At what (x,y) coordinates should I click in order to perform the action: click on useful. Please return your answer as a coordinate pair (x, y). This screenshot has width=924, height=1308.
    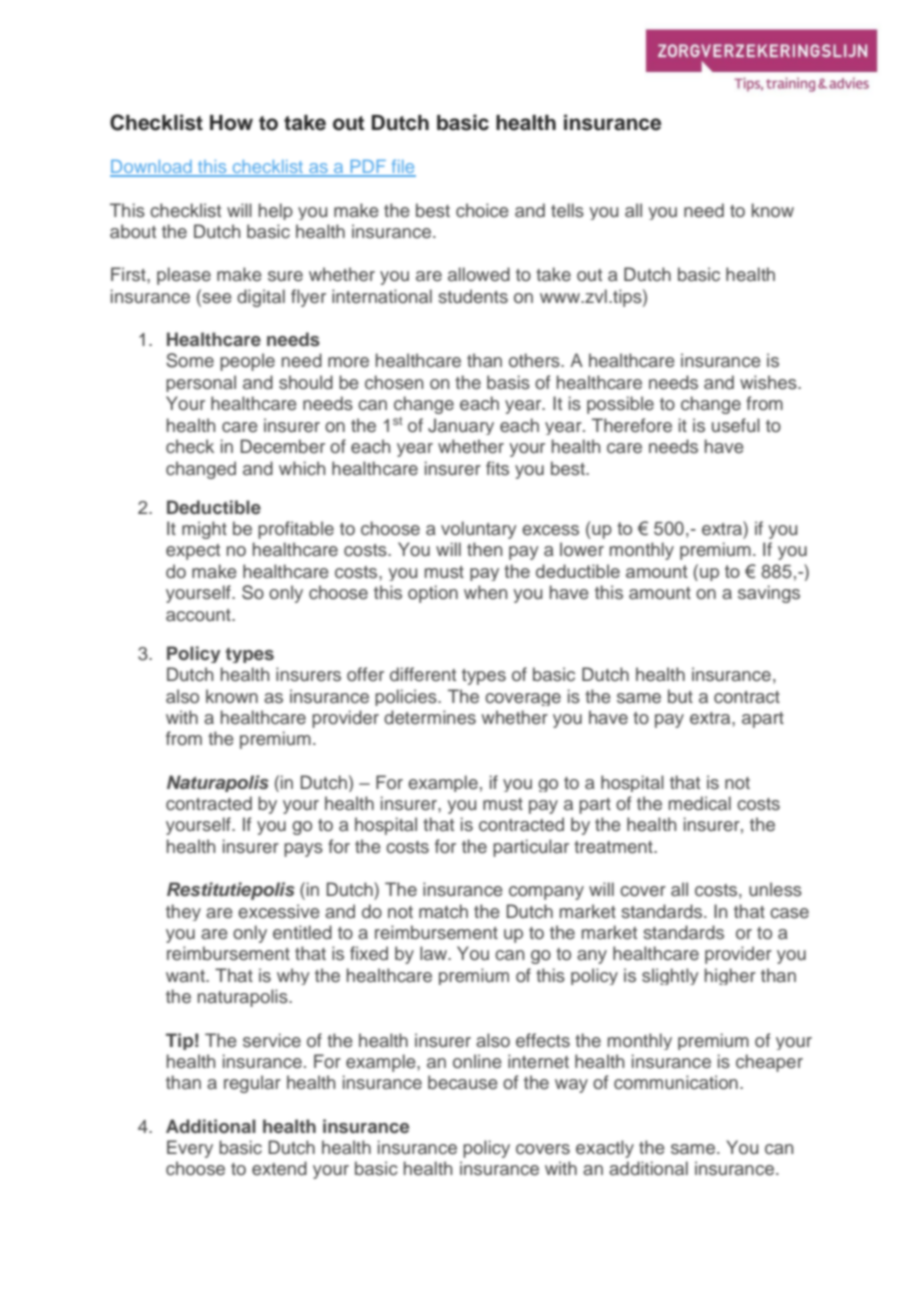
    Looking at the image, I should click on (736, 425).
